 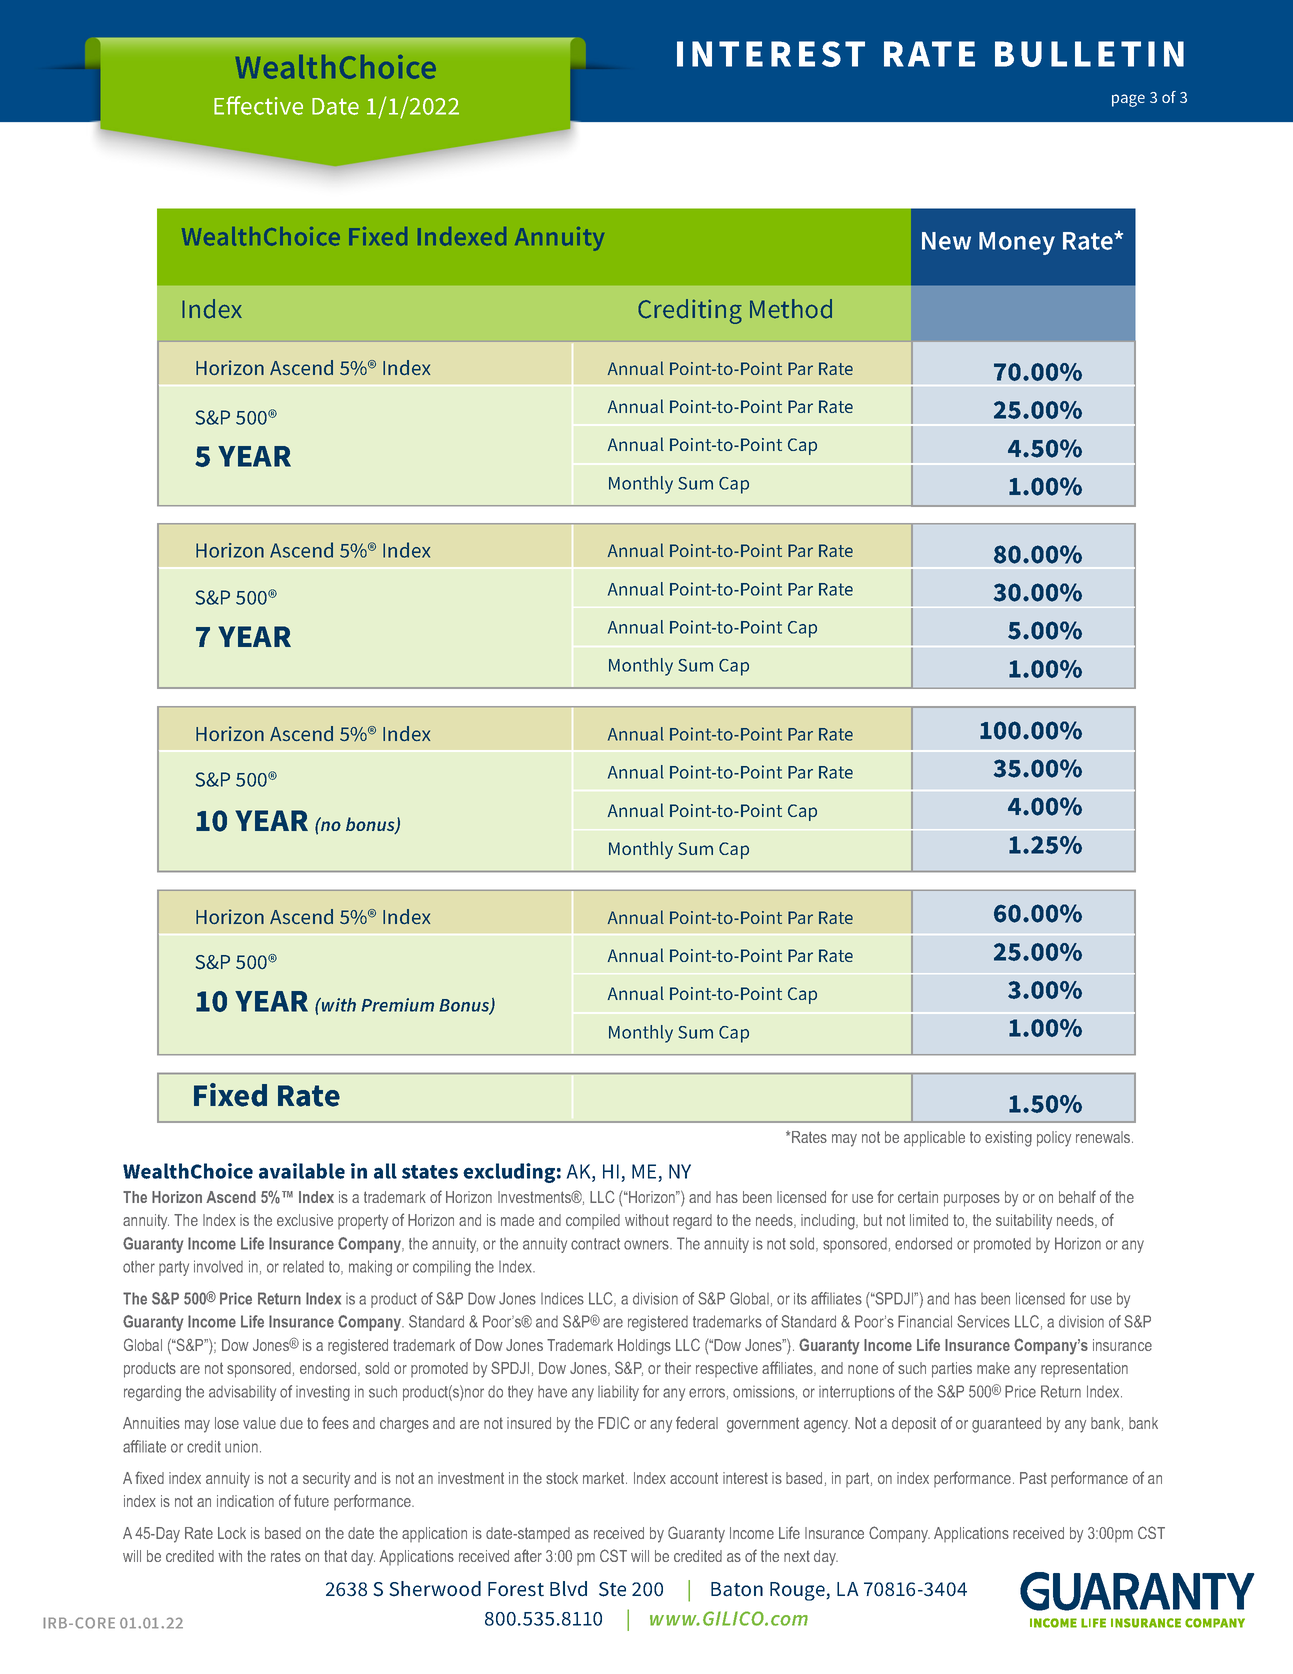 I want to click on Premium, so click(x=397, y=1005).
